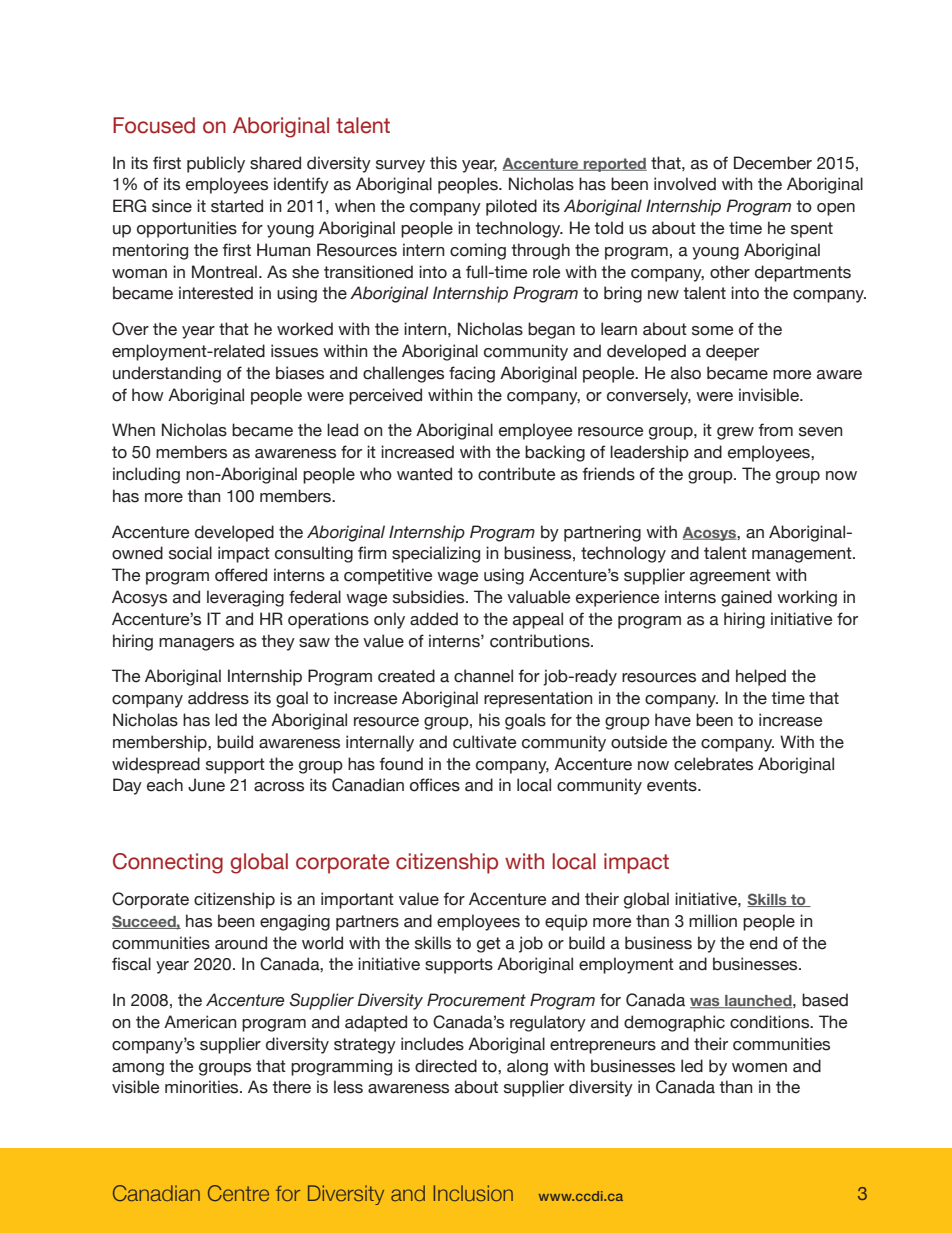 Image resolution: width=952 pixels, height=1233 pixels. What do you see at coordinates (167, 374) in the page?
I see `understanding` at bounding box center [167, 374].
